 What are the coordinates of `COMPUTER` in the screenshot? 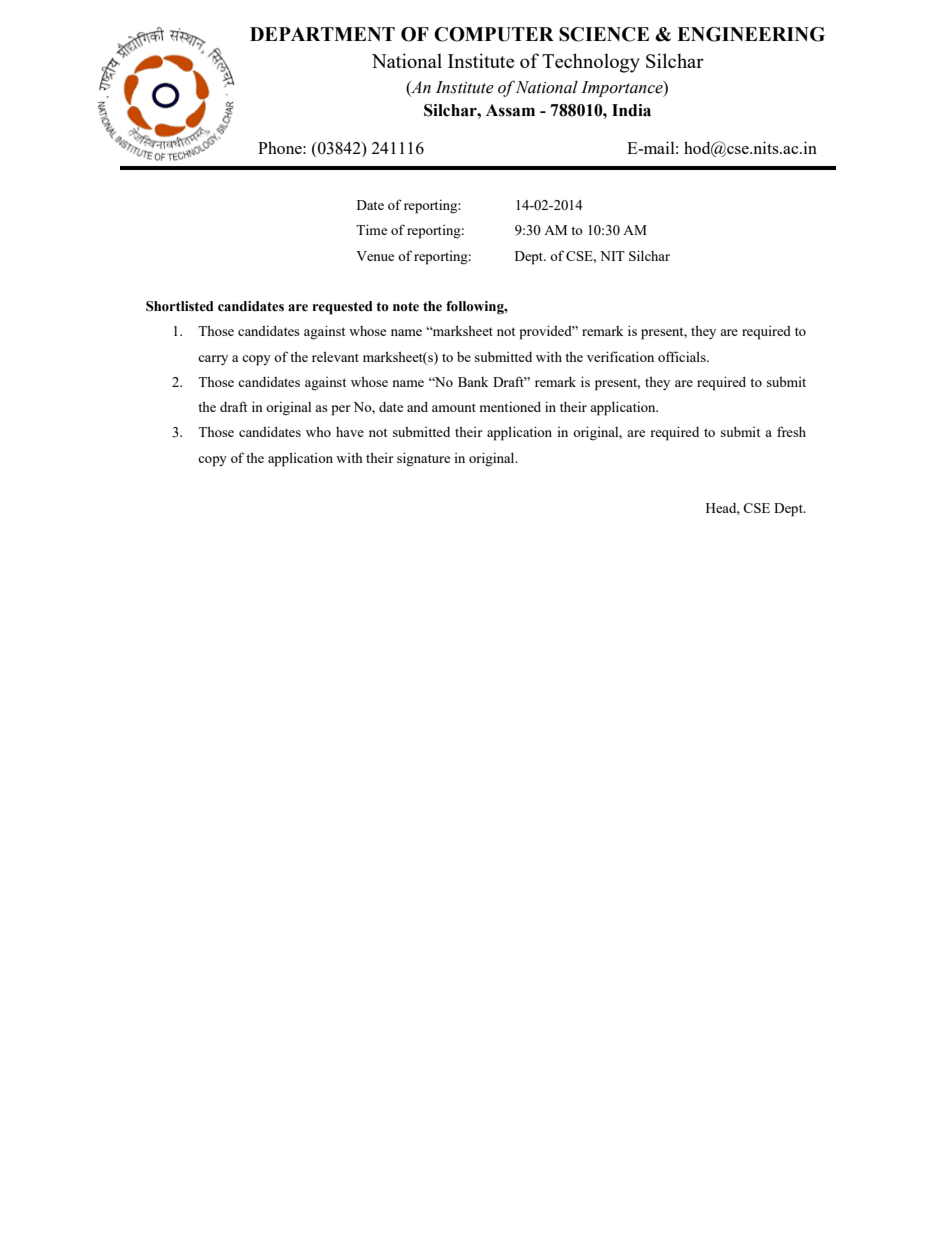 It's located at (494, 34).
